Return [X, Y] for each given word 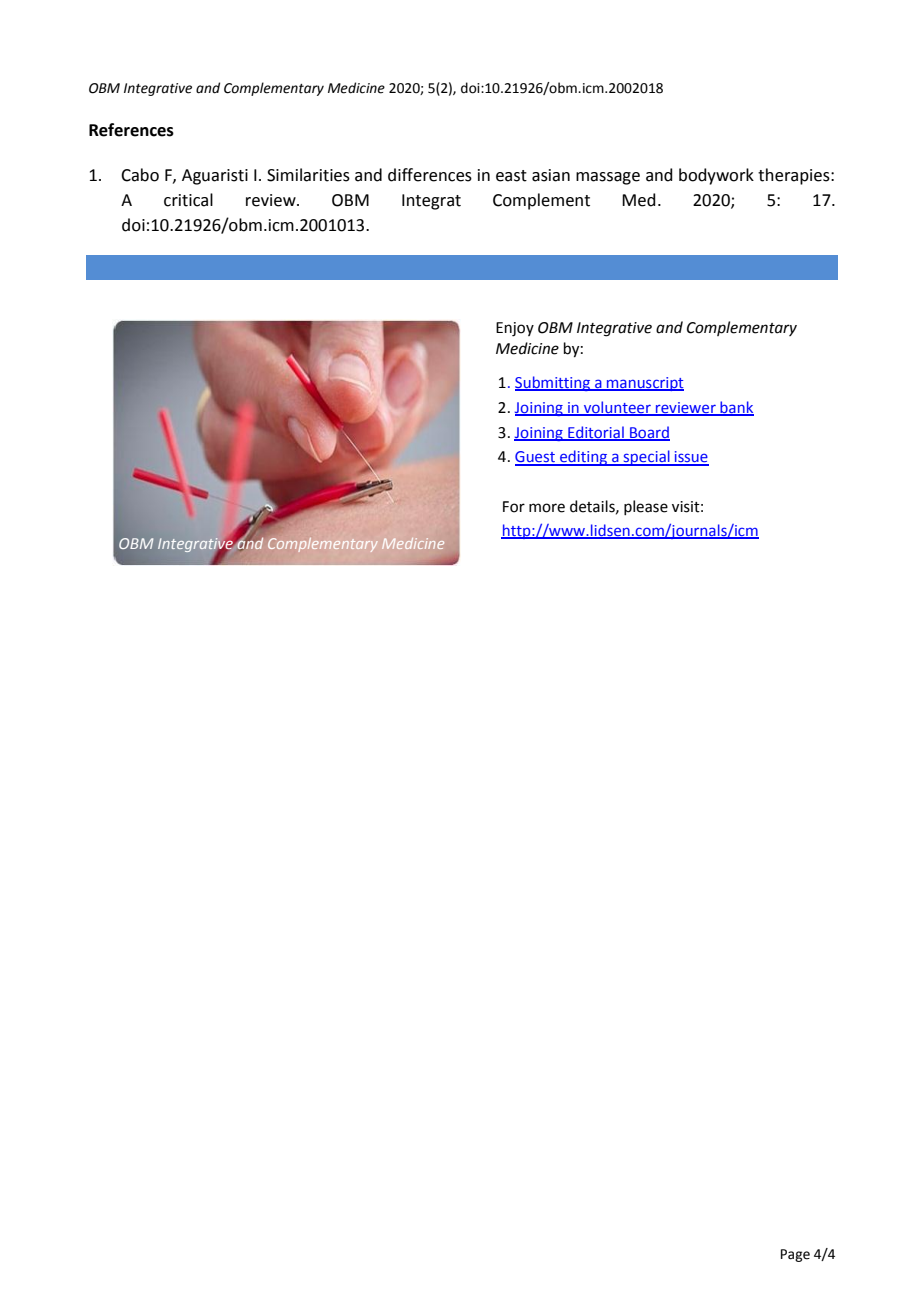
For [514, 507]
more [547, 508]
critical [188, 200]
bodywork [716, 176]
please [646, 507]
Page [795, 1255]
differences [430, 175]
